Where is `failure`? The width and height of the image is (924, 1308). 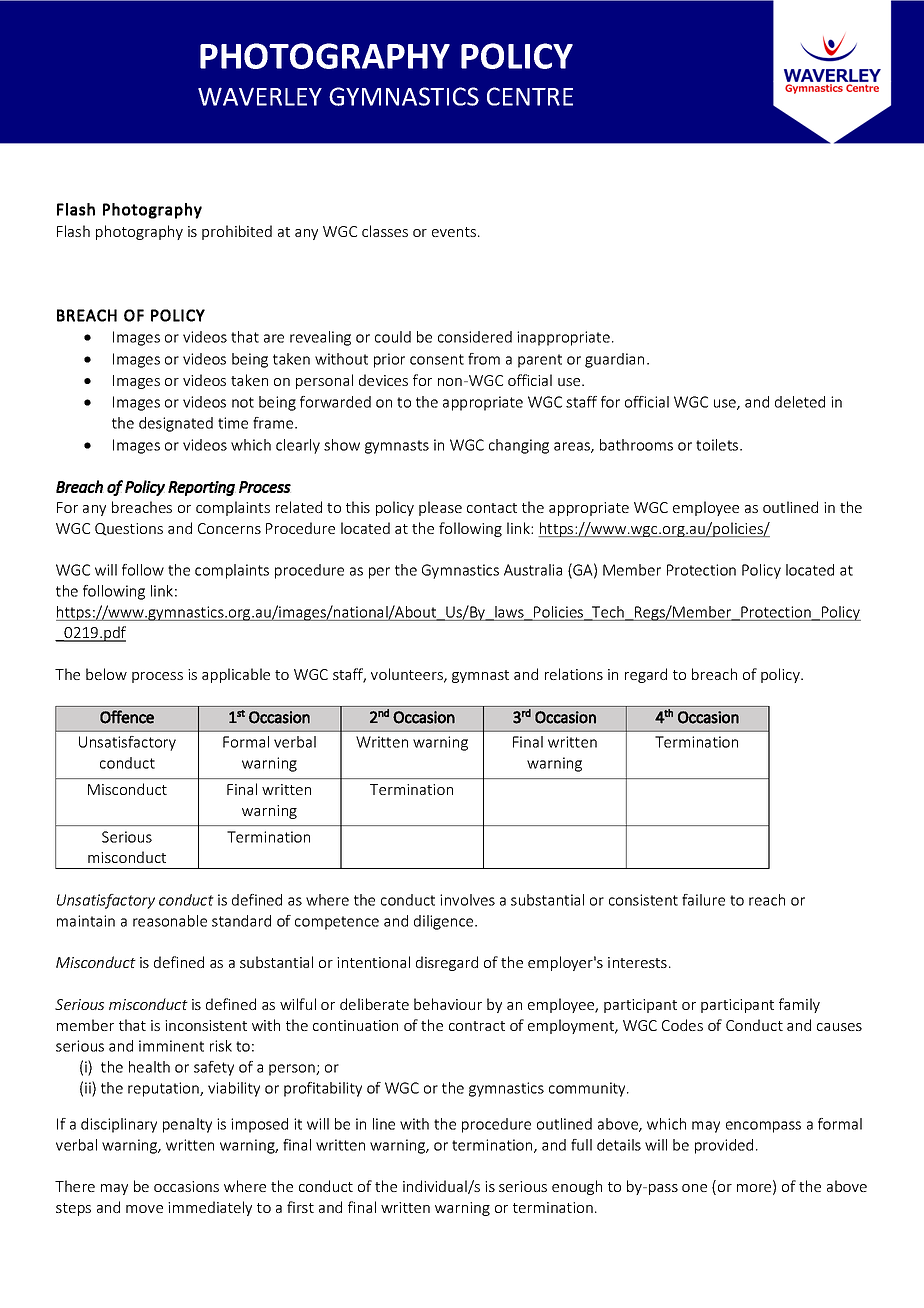 failure is located at coordinates (703, 900).
